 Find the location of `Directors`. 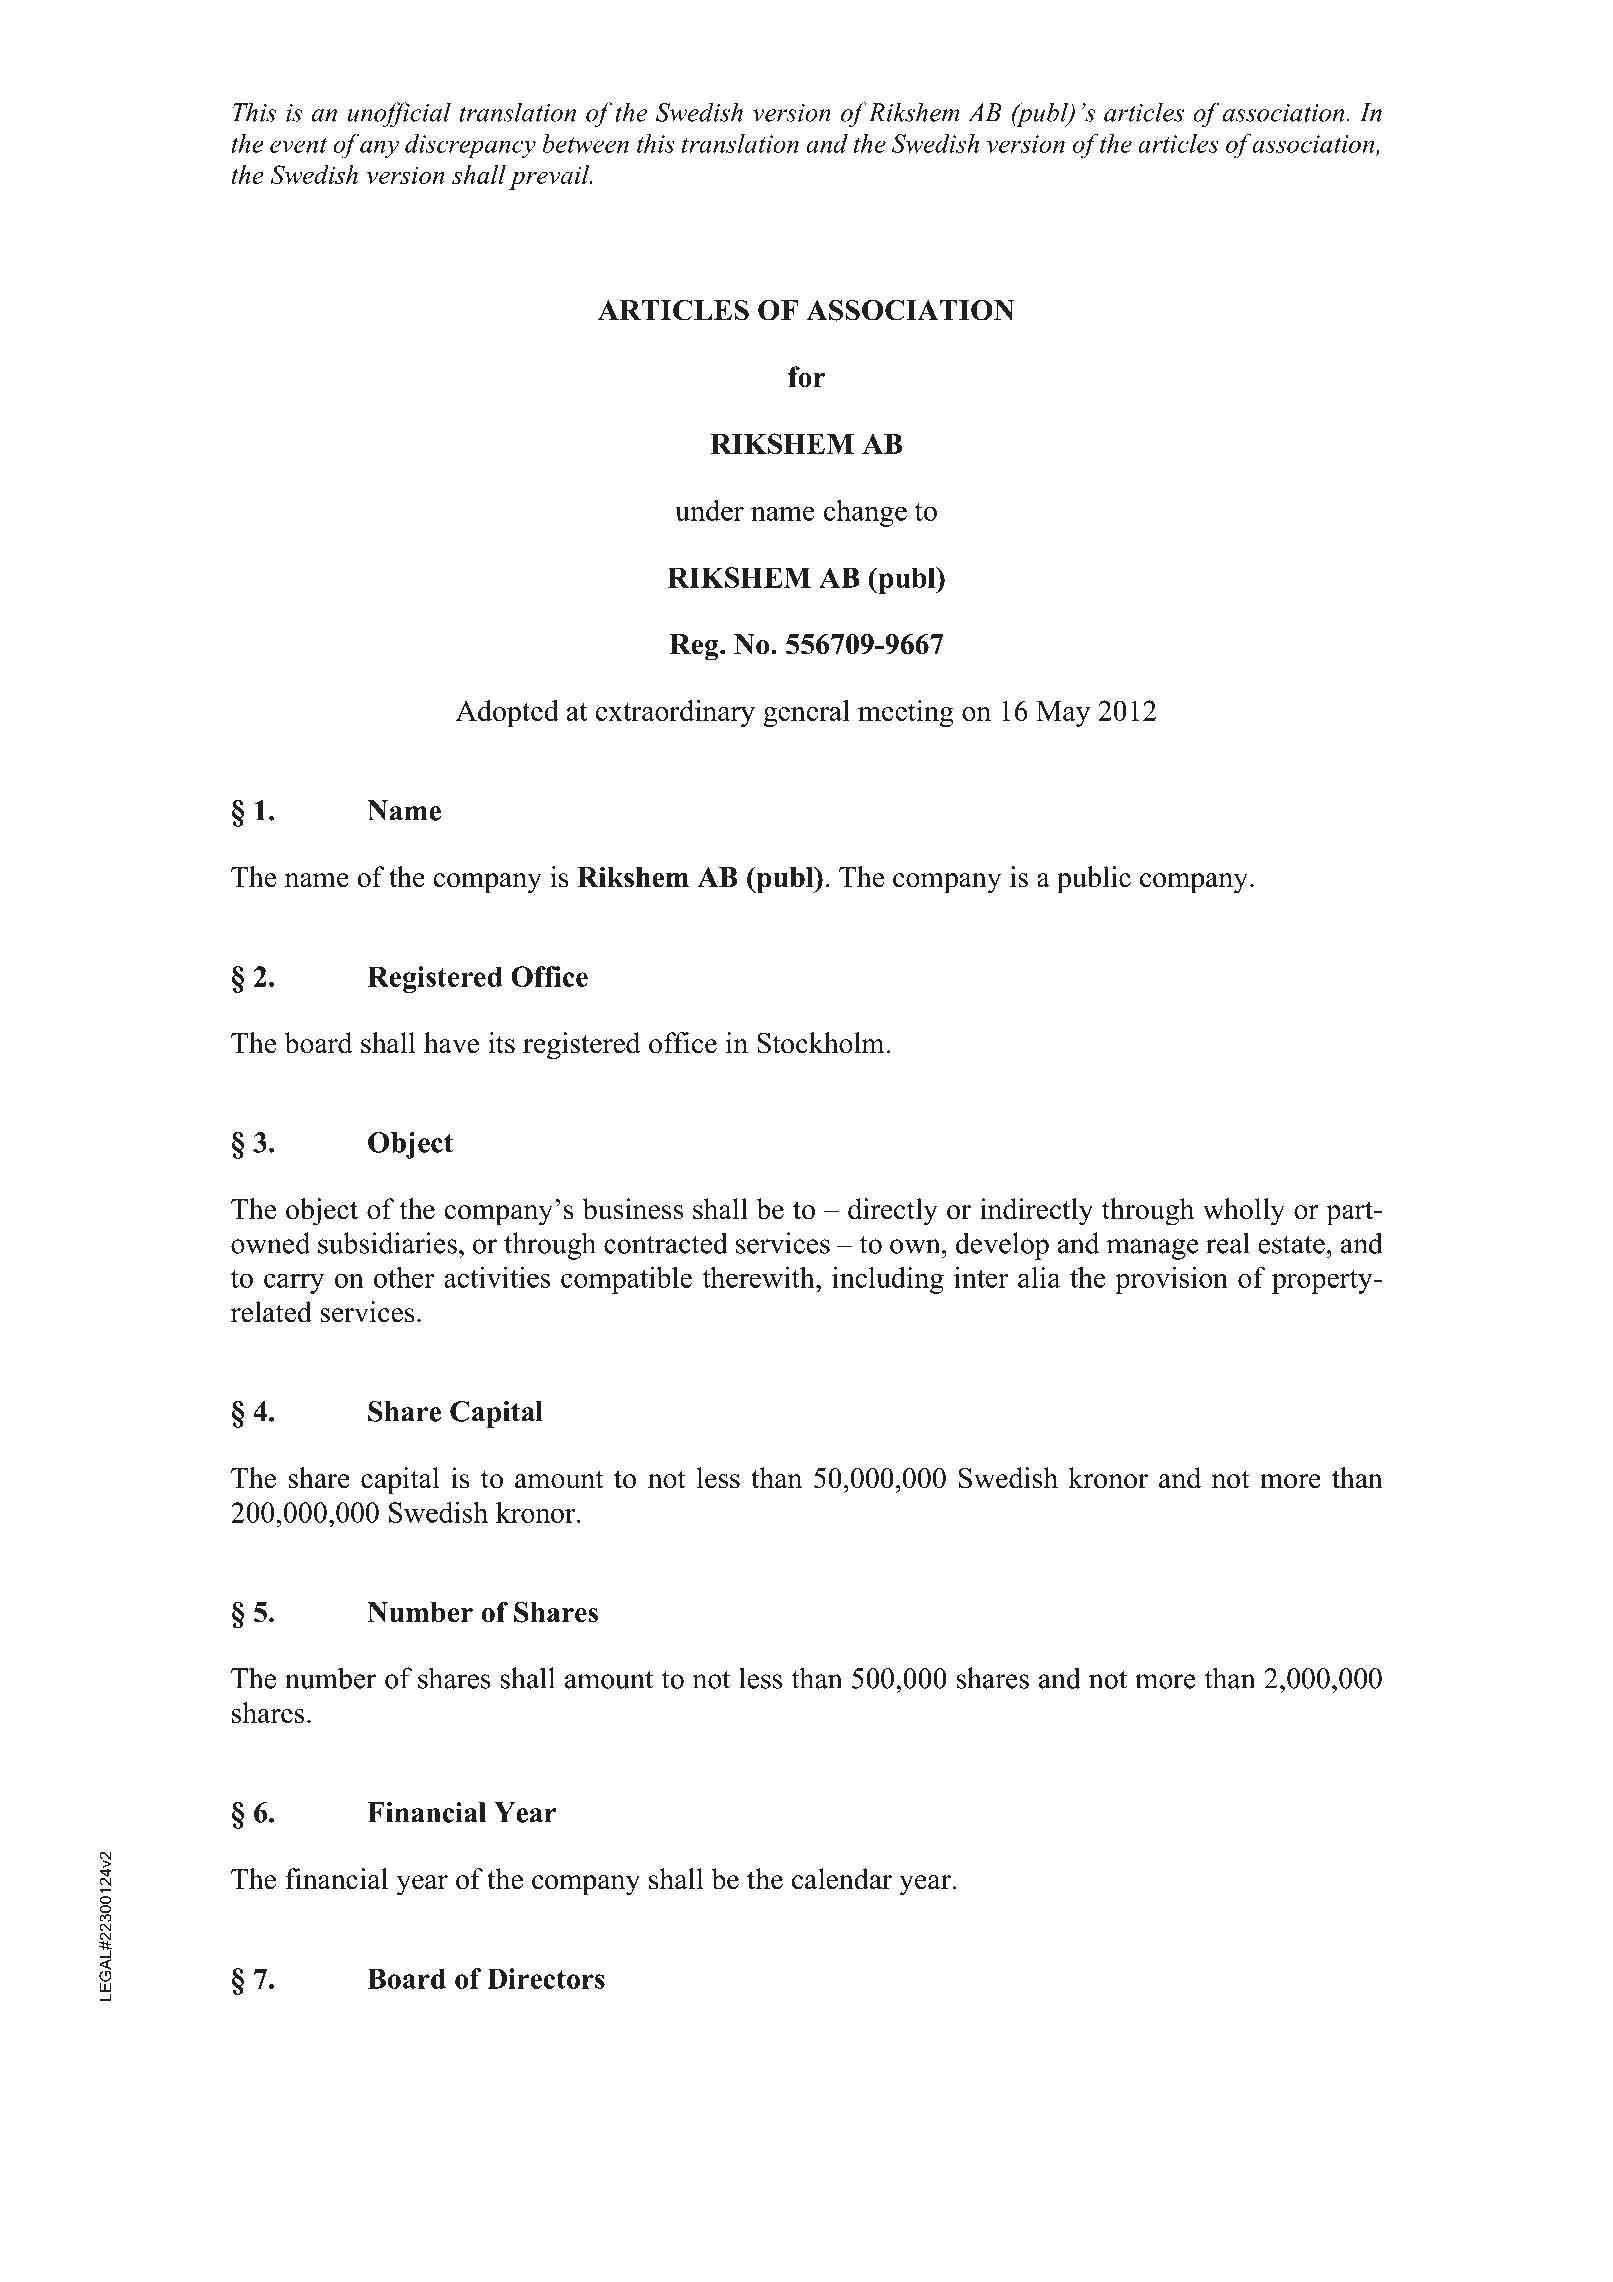

Directors is located at coordinates (546, 1978).
